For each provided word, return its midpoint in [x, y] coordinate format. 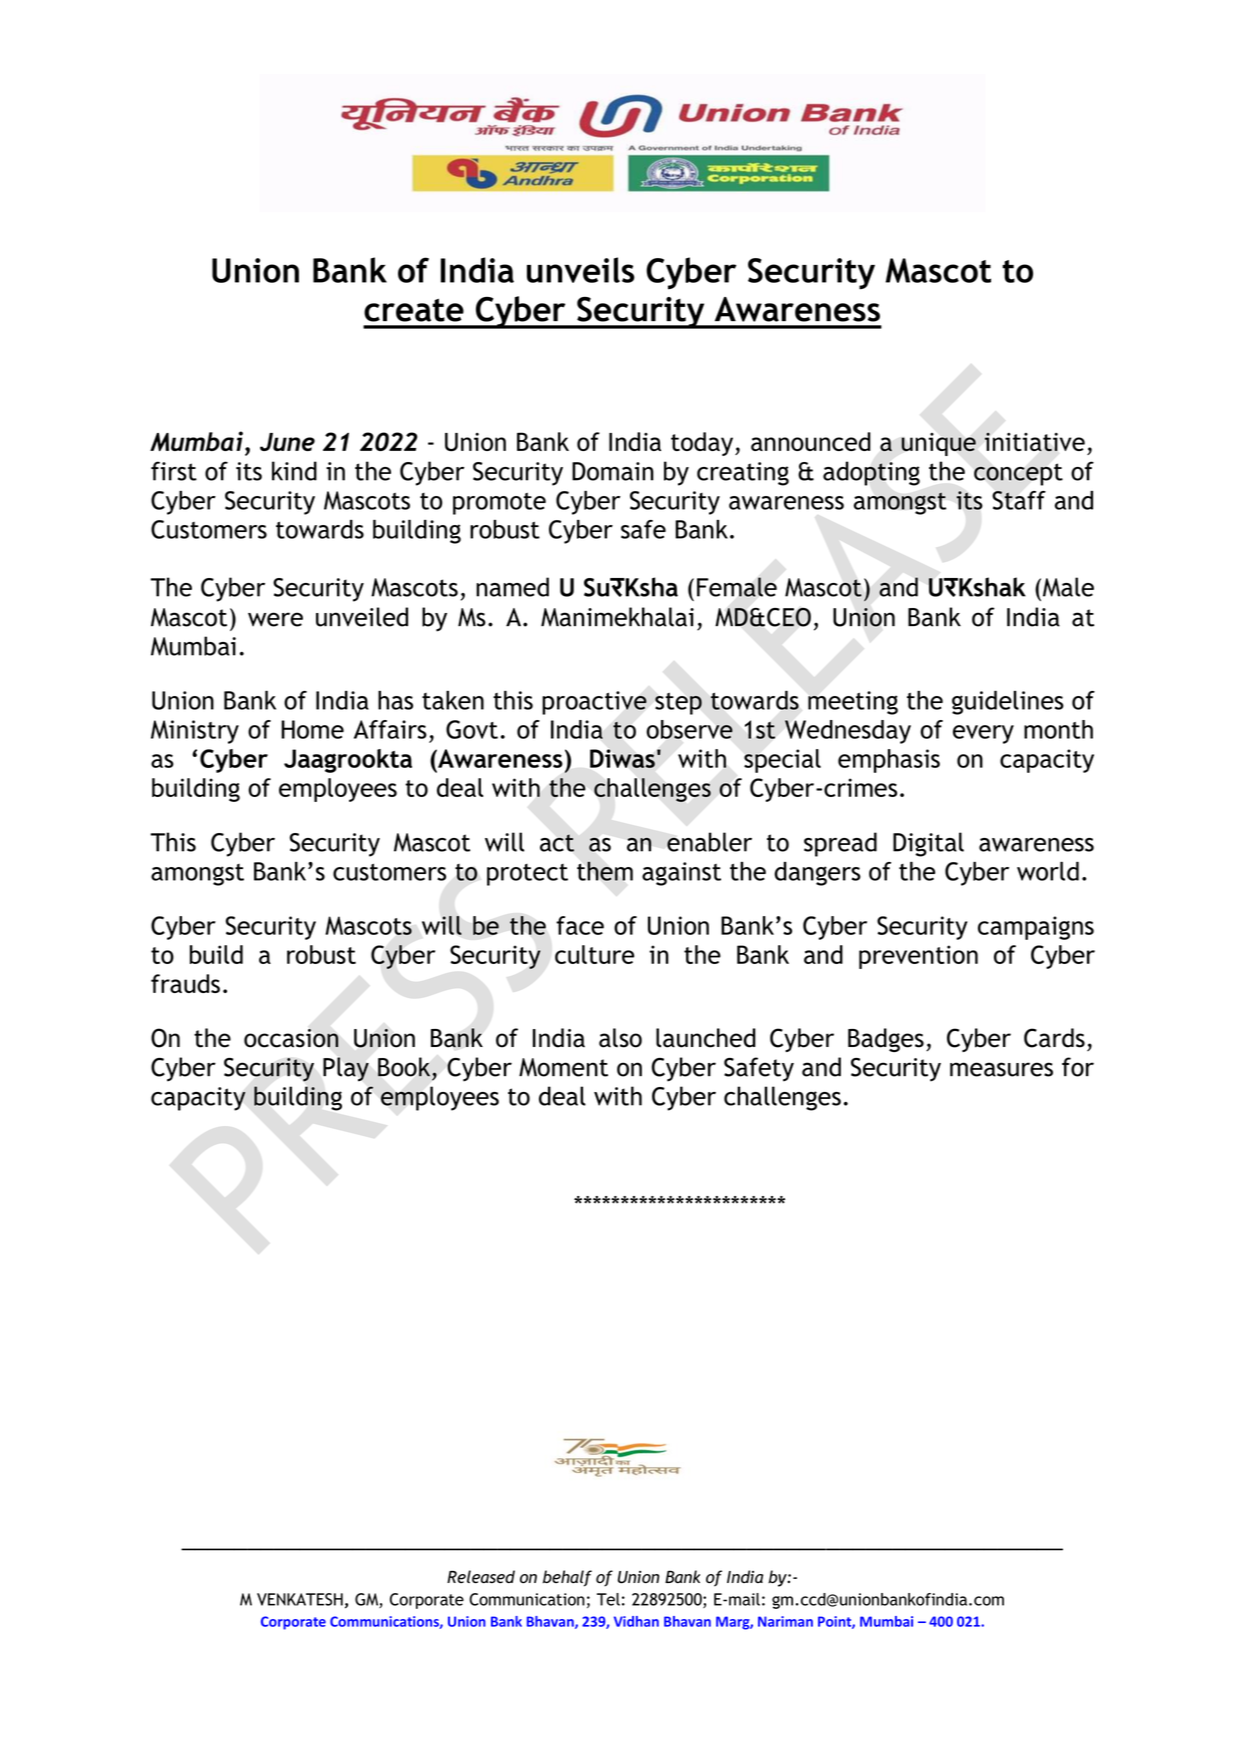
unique [938, 444]
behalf [567, 1578]
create [414, 310]
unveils [581, 270]
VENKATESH [300, 1599]
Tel [608, 1599]
